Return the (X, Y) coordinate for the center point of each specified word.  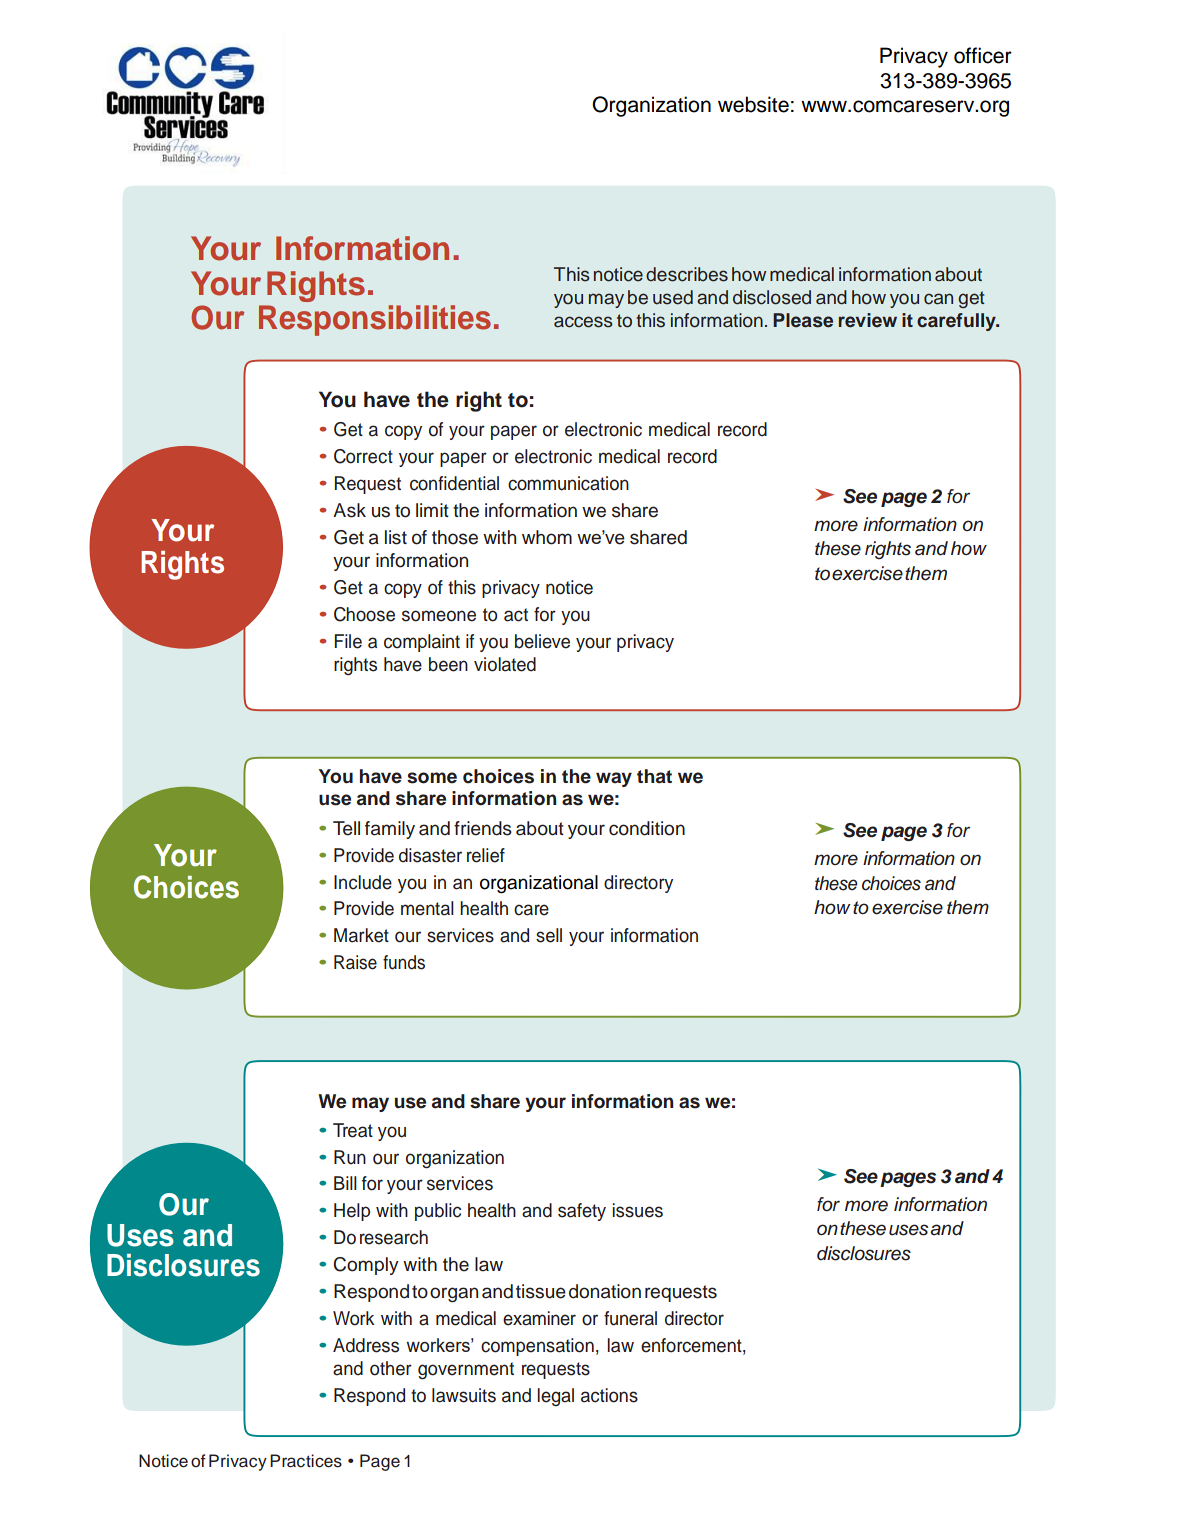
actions (609, 1395)
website (753, 104)
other (391, 1368)
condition (647, 828)
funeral (630, 1318)
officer (983, 55)
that (654, 776)
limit (432, 510)
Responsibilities (375, 320)
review (868, 320)
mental (427, 908)
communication (568, 483)
